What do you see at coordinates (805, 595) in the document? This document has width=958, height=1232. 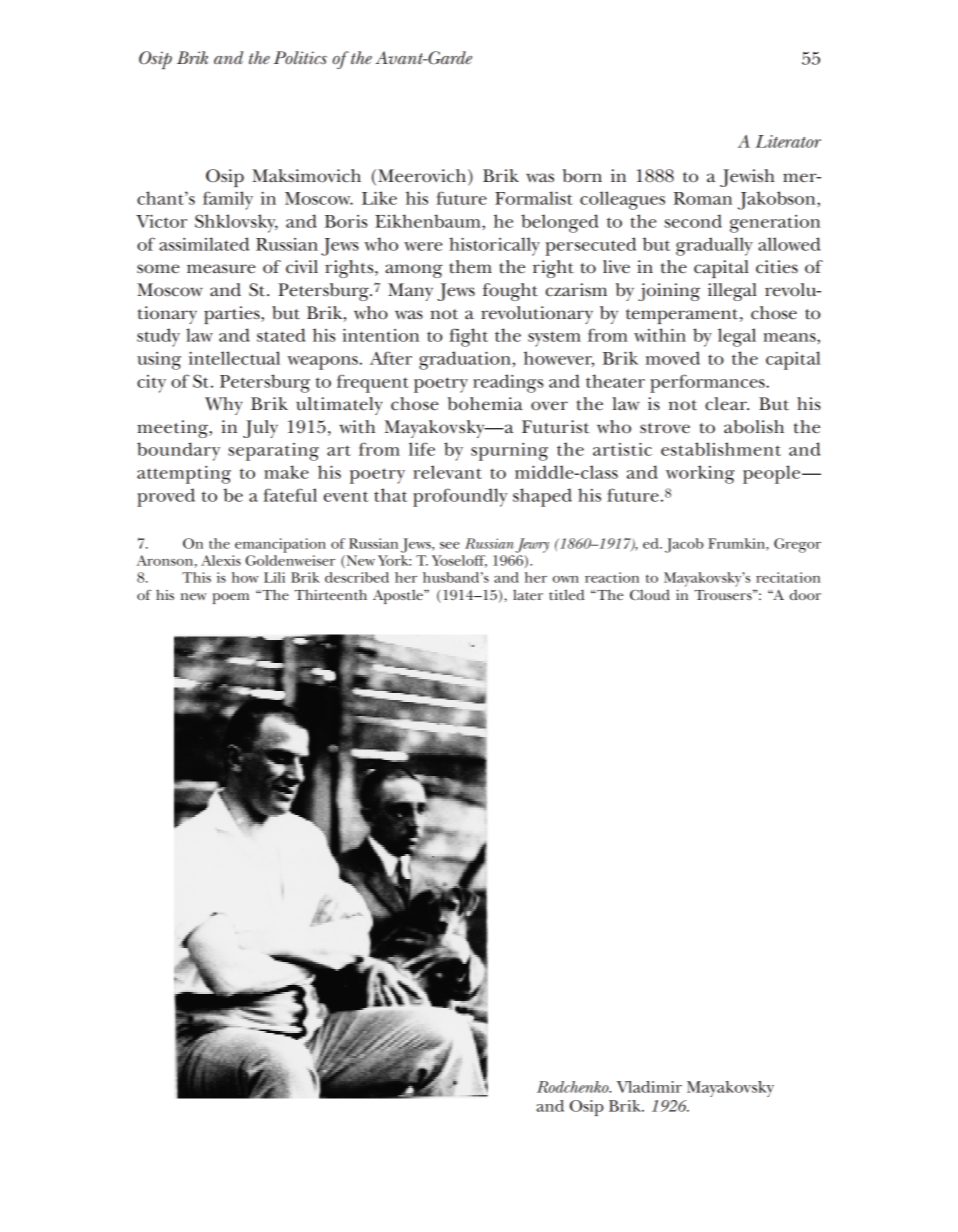 I see `door` at bounding box center [805, 595].
